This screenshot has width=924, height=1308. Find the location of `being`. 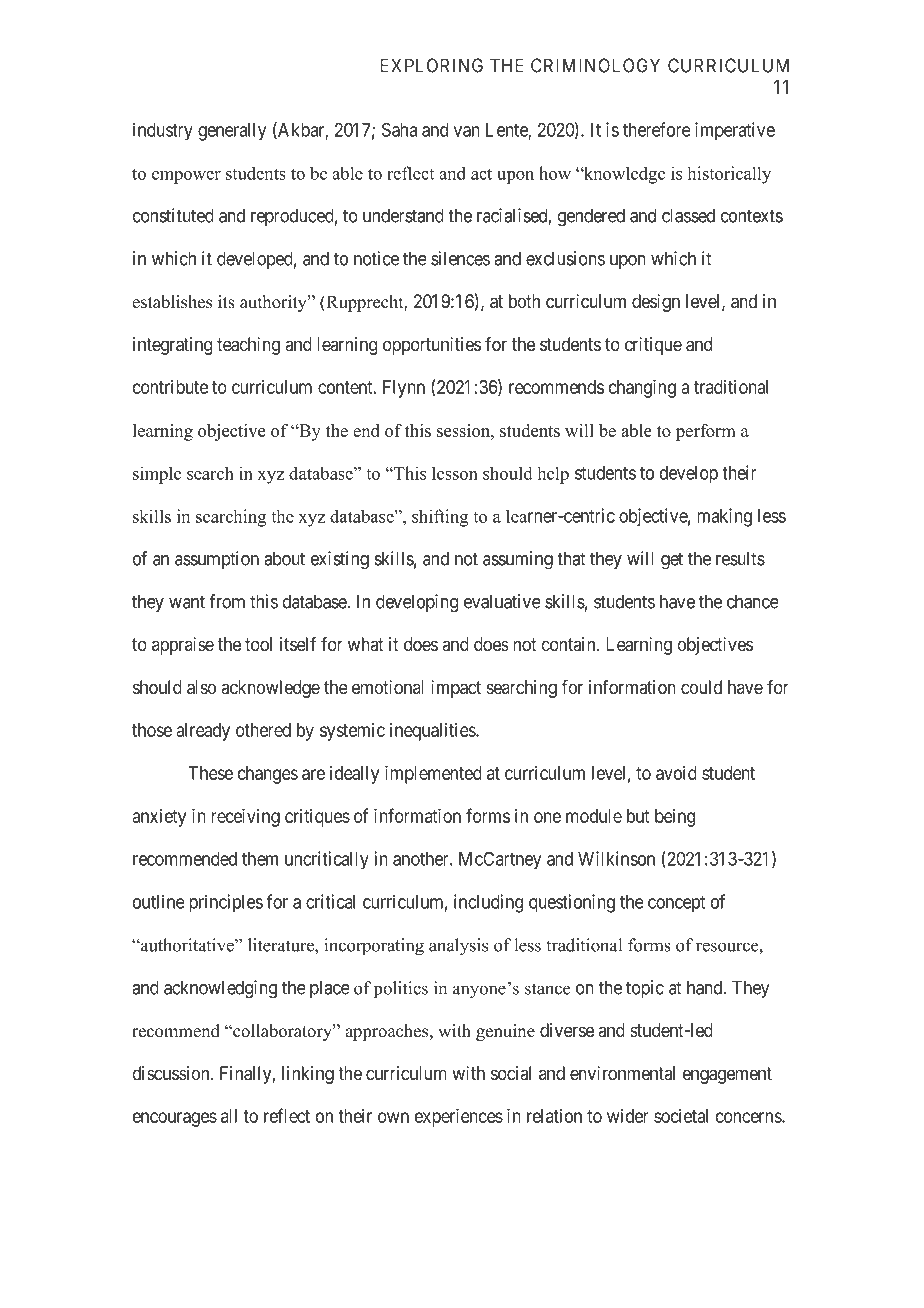

being is located at coordinates (675, 818).
